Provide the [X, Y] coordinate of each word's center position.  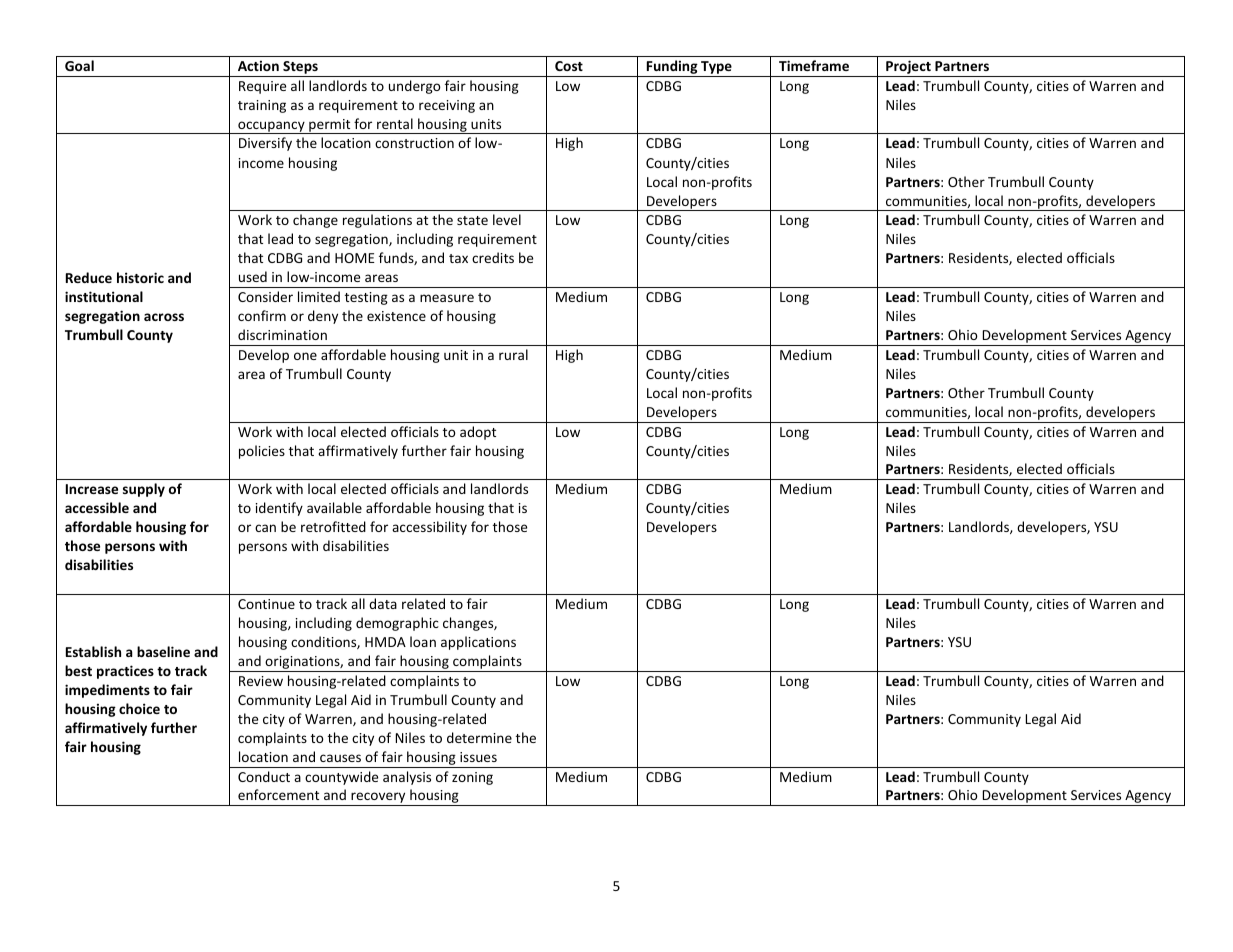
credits [493, 257]
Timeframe [814, 65]
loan [423, 641]
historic [140, 277]
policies [262, 452]
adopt [478, 433]
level [507, 219]
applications [478, 643]
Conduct [264, 776]
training [262, 106]
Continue [266, 604]
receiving [447, 106]
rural [513, 354]
